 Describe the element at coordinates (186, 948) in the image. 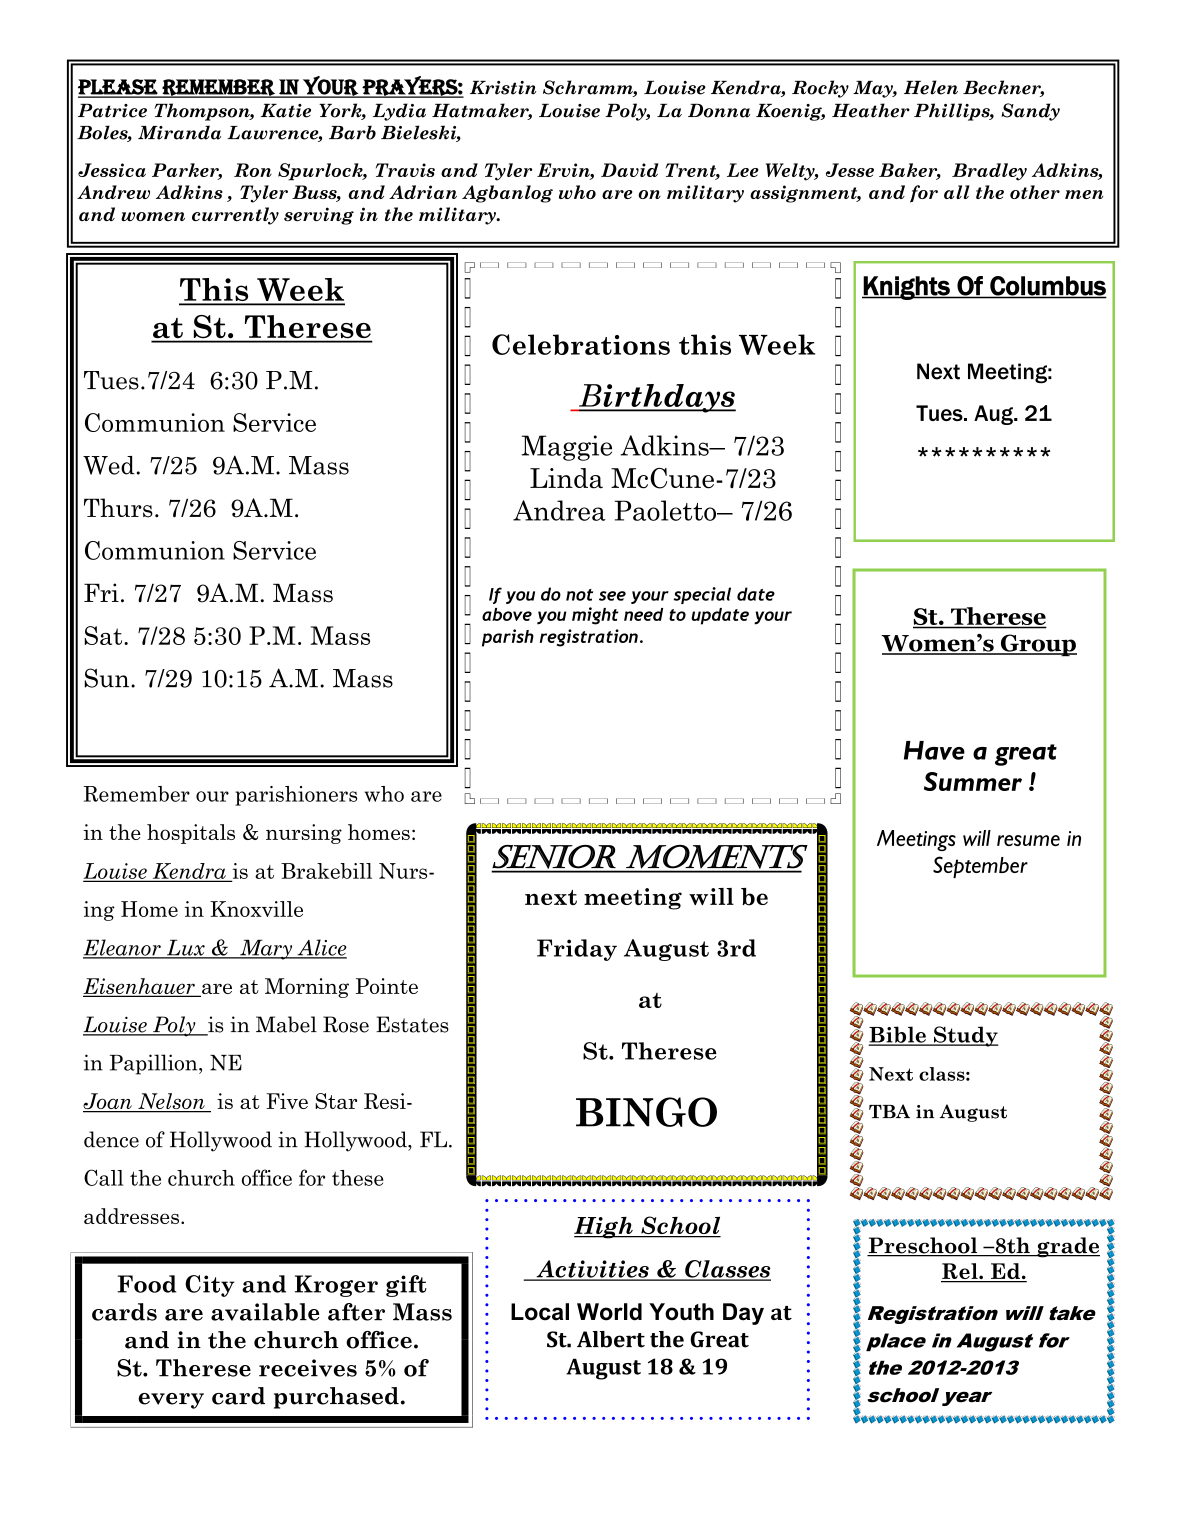

I see `Lux` at that location.
